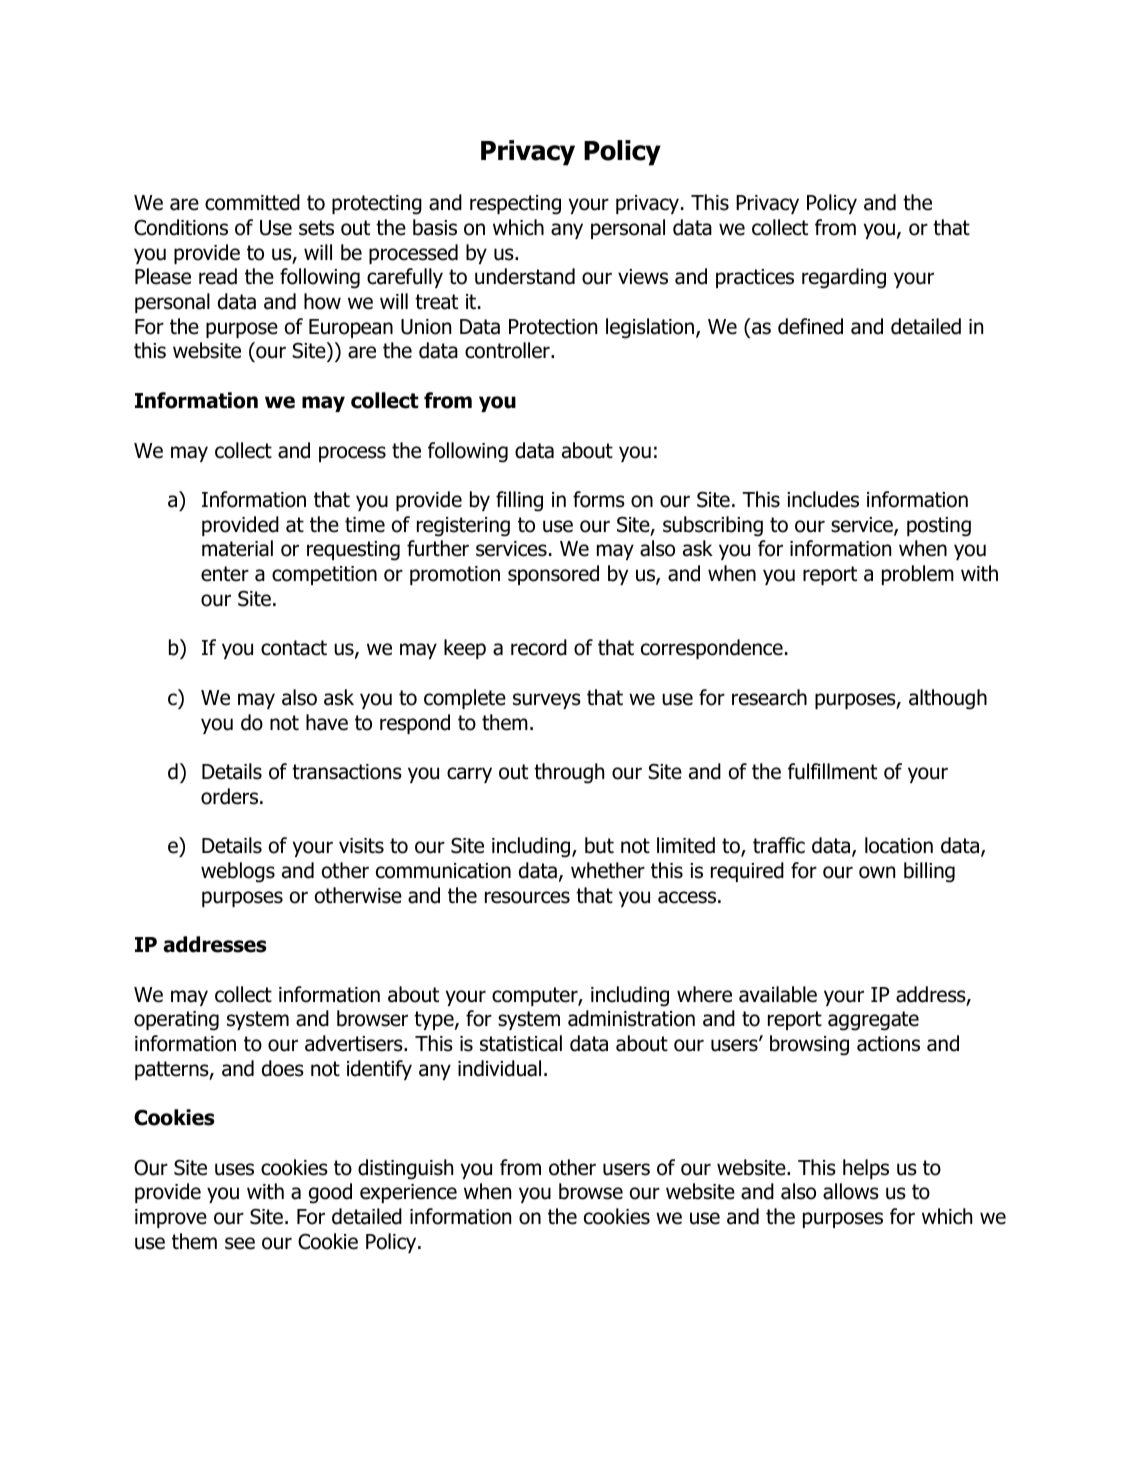 The image size is (1140, 1475). What do you see at coordinates (519, 501) in the screenshot?
I see `filling` at bounding box center [519, 501].
